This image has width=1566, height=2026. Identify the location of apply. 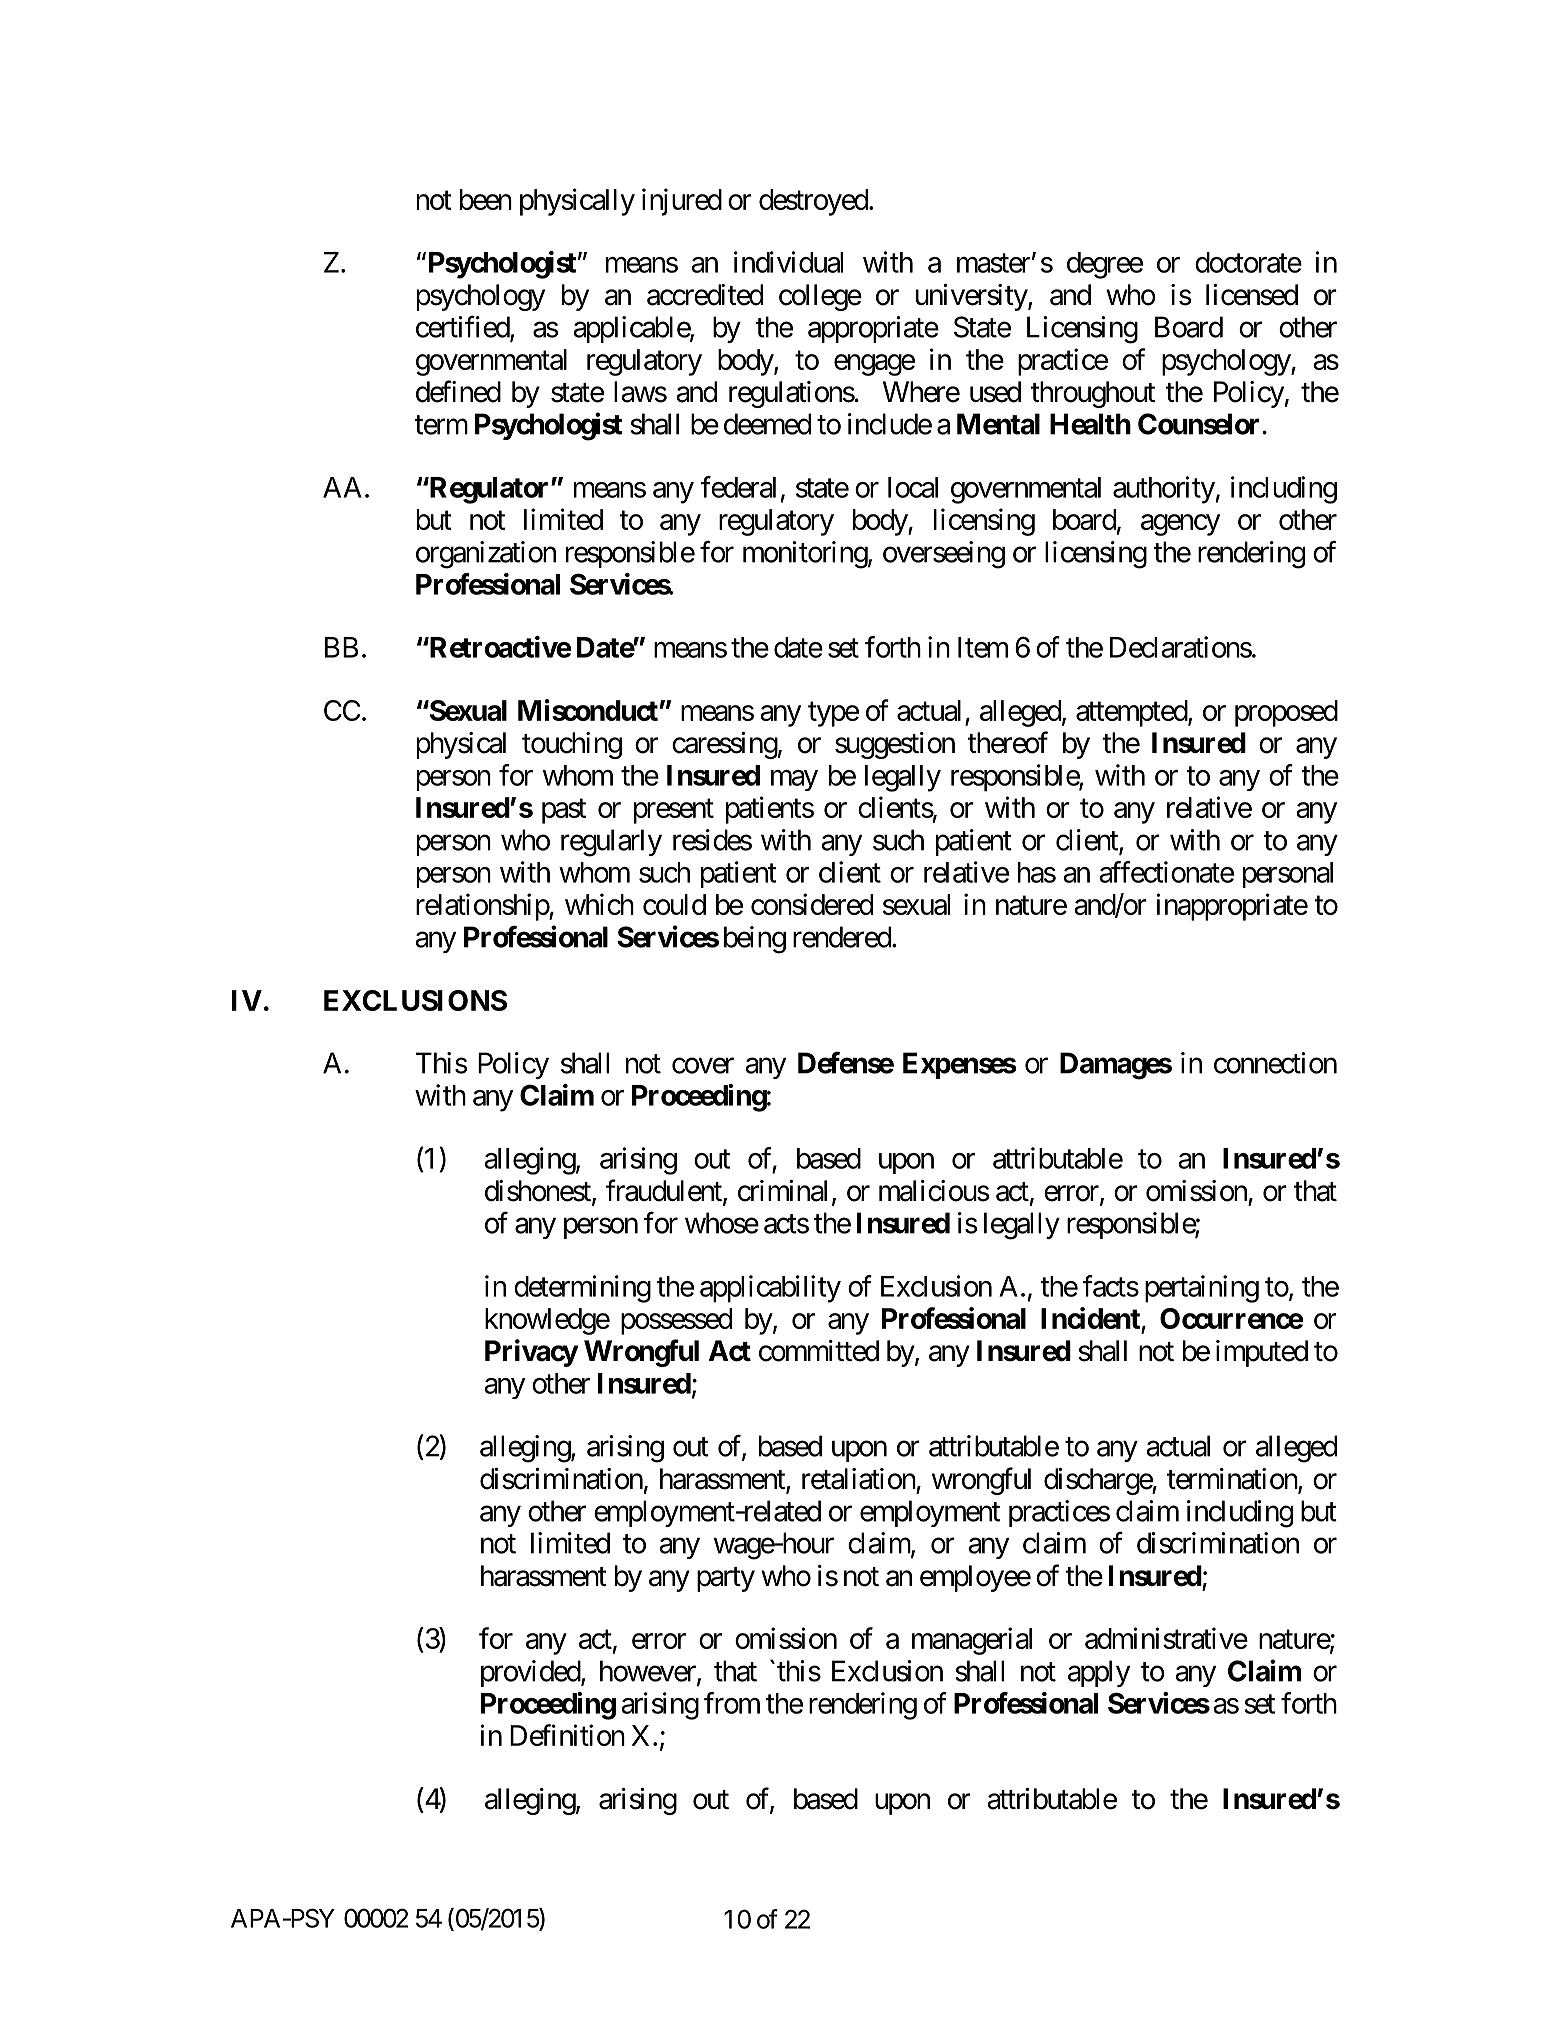
(1099, 1673).
